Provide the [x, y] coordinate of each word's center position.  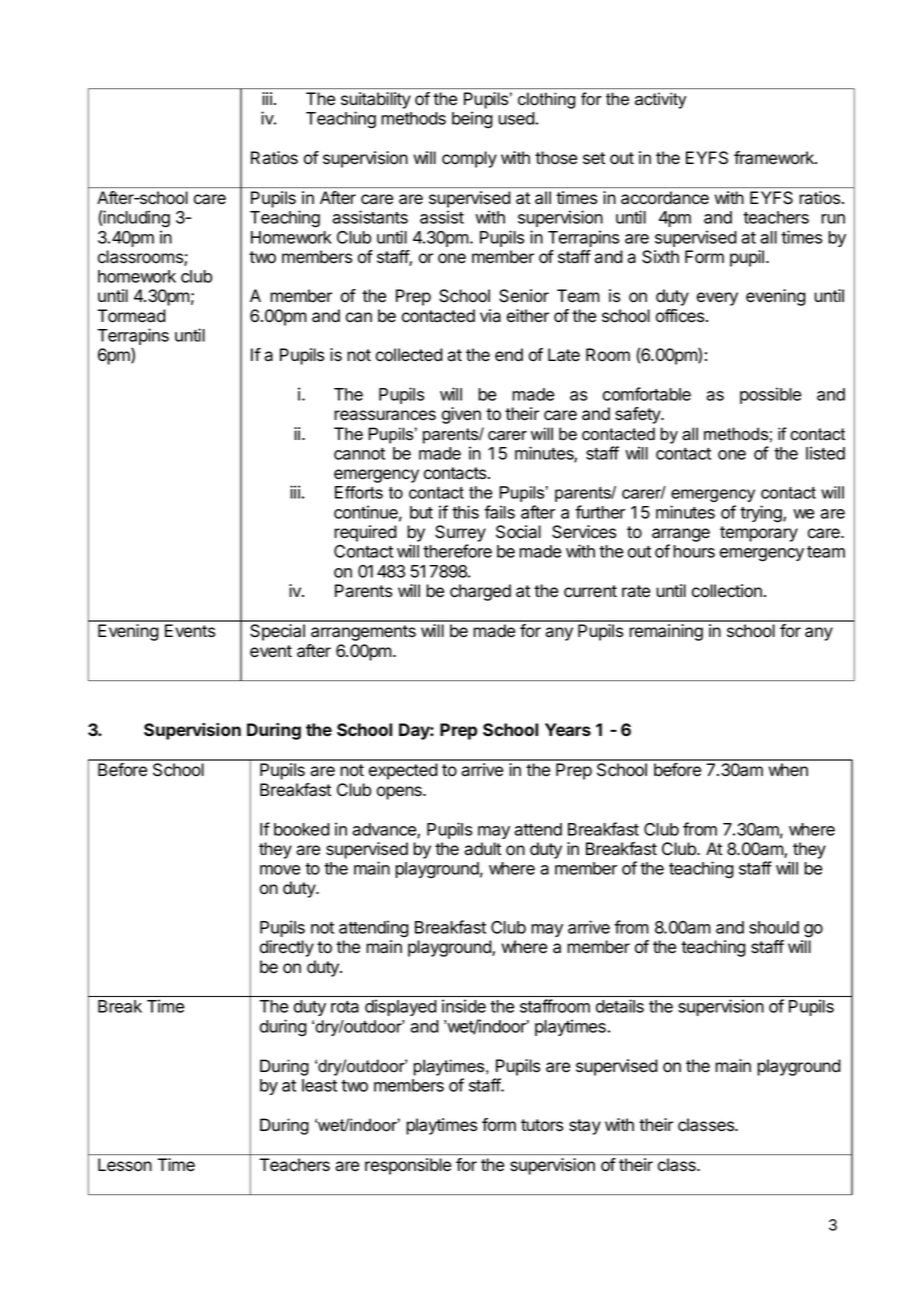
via [490, 316]
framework [775, 158]
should [774, 927]
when [788, 770]
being [472, 120]
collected [409, 355]
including [136, 219]
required [365, 533]
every [717, 299]
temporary [759, 534]
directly [287, 948]
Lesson [125, 1164]
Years [568, 729]
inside [464, 1006]
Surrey [460, 533]
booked [302, 829]
